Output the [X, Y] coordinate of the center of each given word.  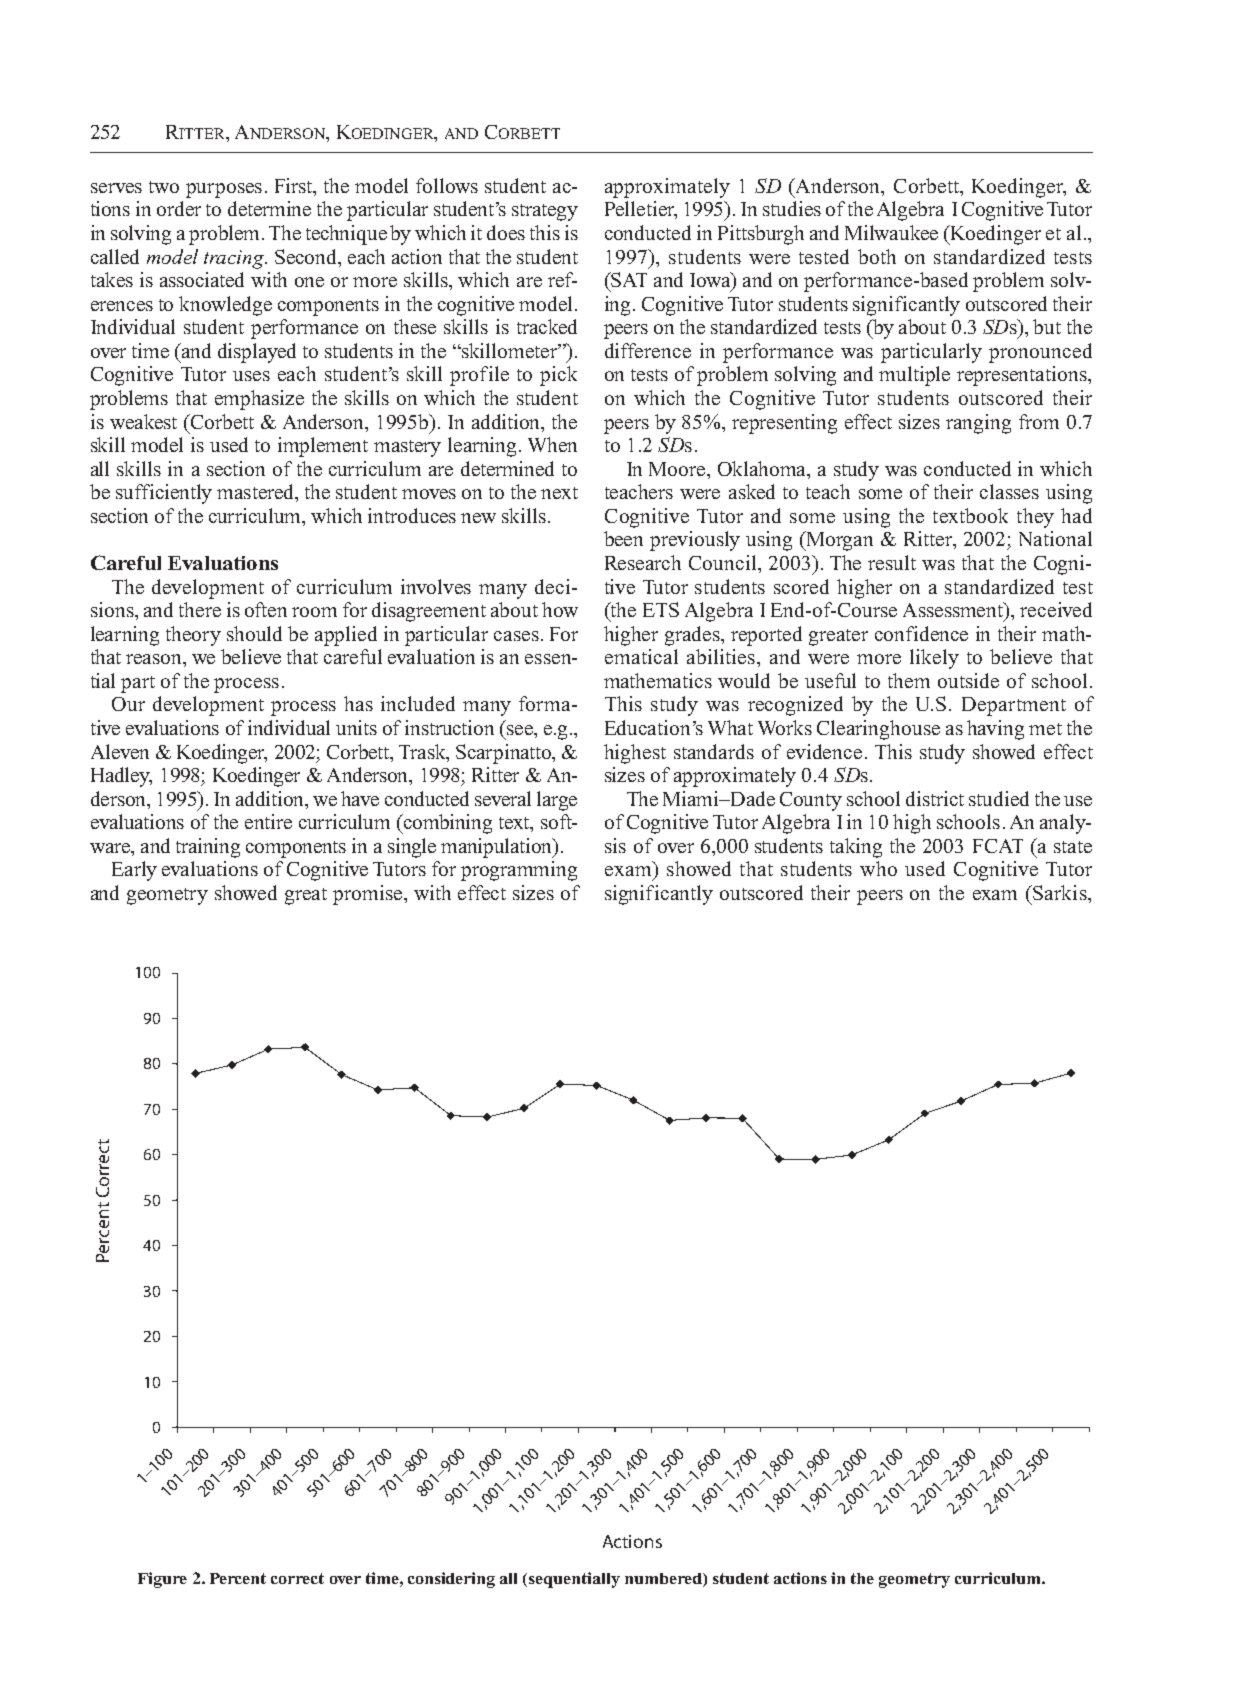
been [623, 538]
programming [519, 871]
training [208, 848]
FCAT [998, 846]
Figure [162, 1580]
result [892, 562]
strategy [545, 212]
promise [369, 895]
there [200, 609]
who [878, 868]
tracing [235, 259]
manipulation [498, 848]
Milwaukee [891, 232]
